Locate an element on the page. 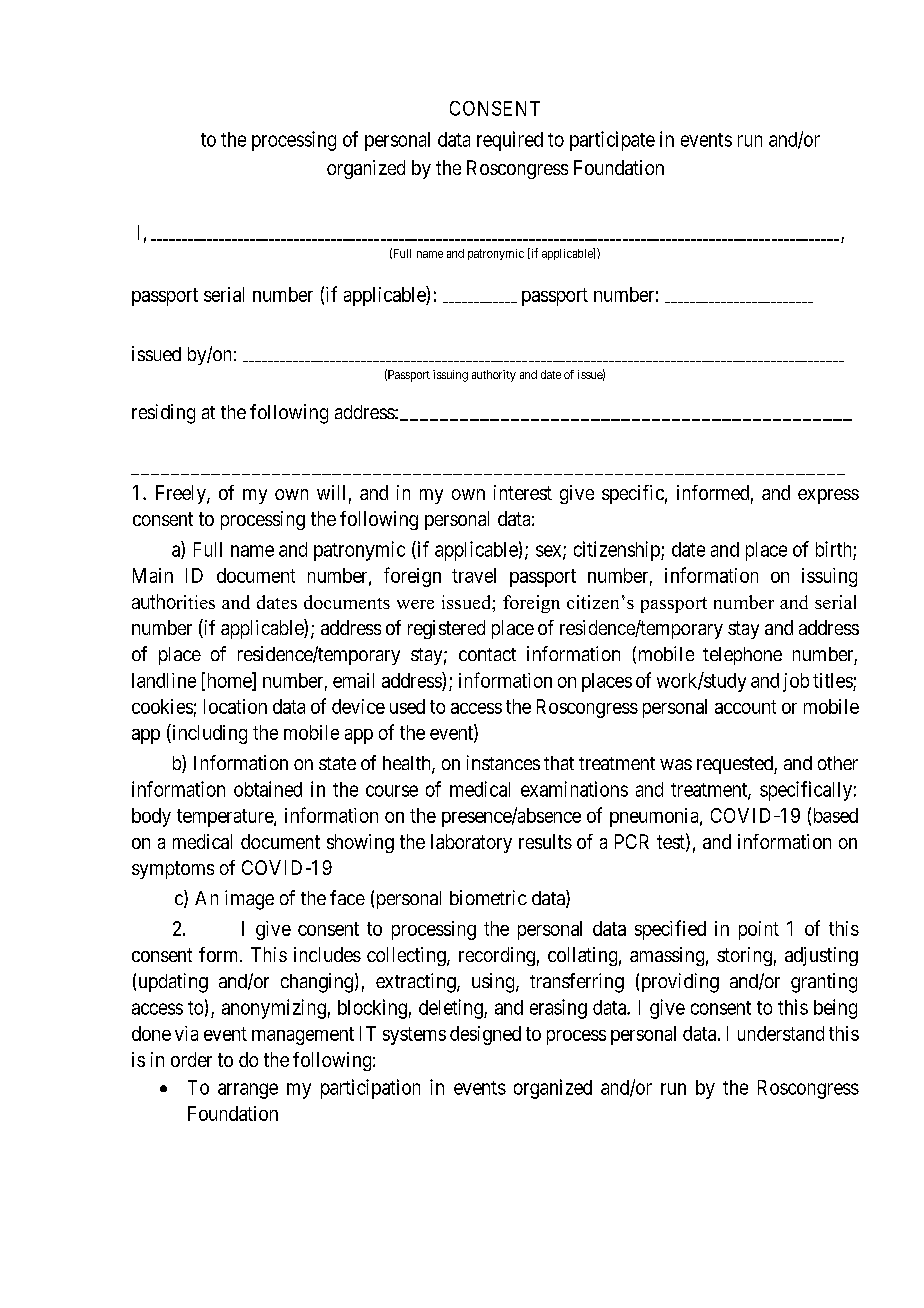 The height and width of the image is (1308, 924). express is located at coordinates (828, 496).
